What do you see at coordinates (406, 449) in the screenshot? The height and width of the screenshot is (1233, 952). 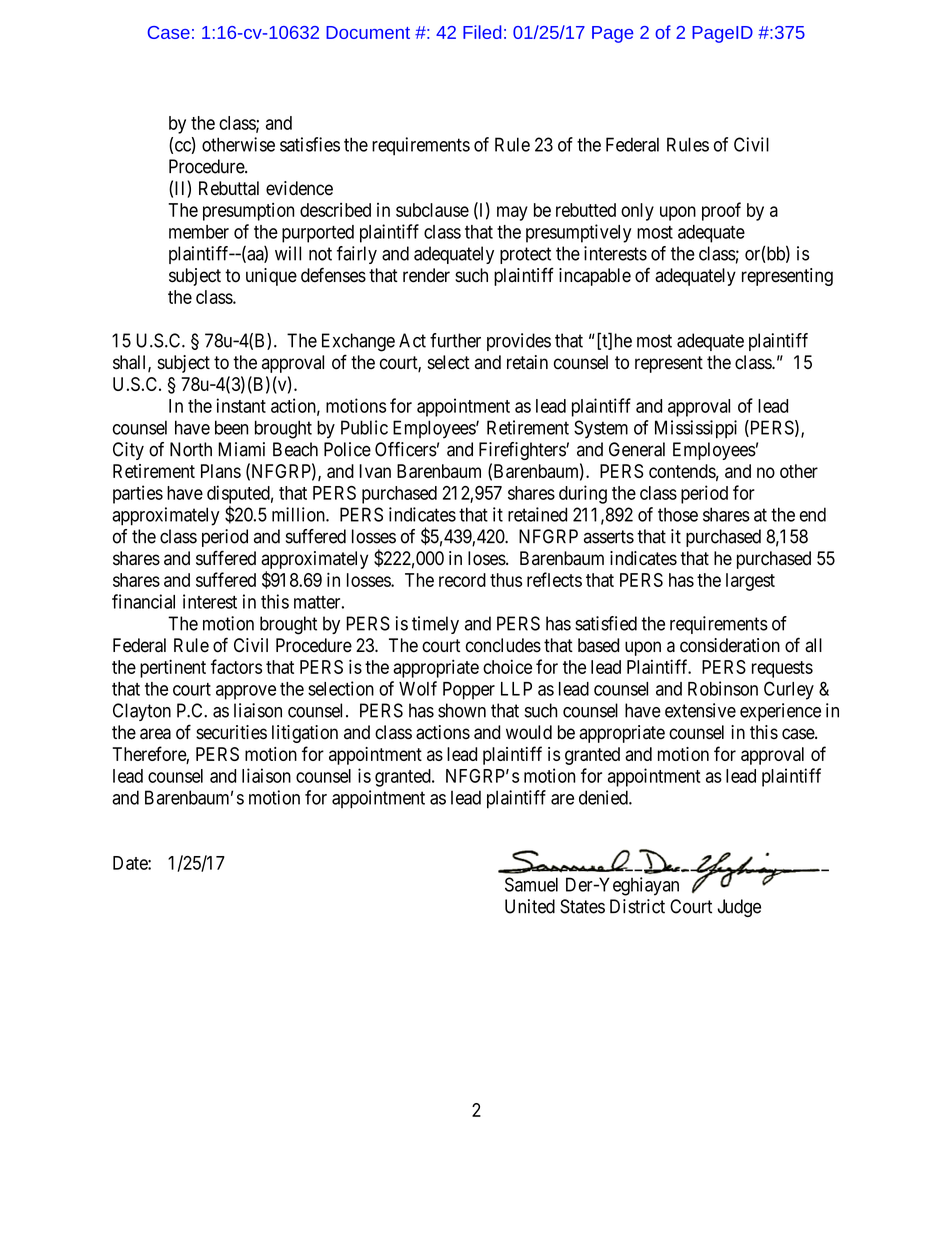 I see `Officers` at bounding box center [406, 449].
